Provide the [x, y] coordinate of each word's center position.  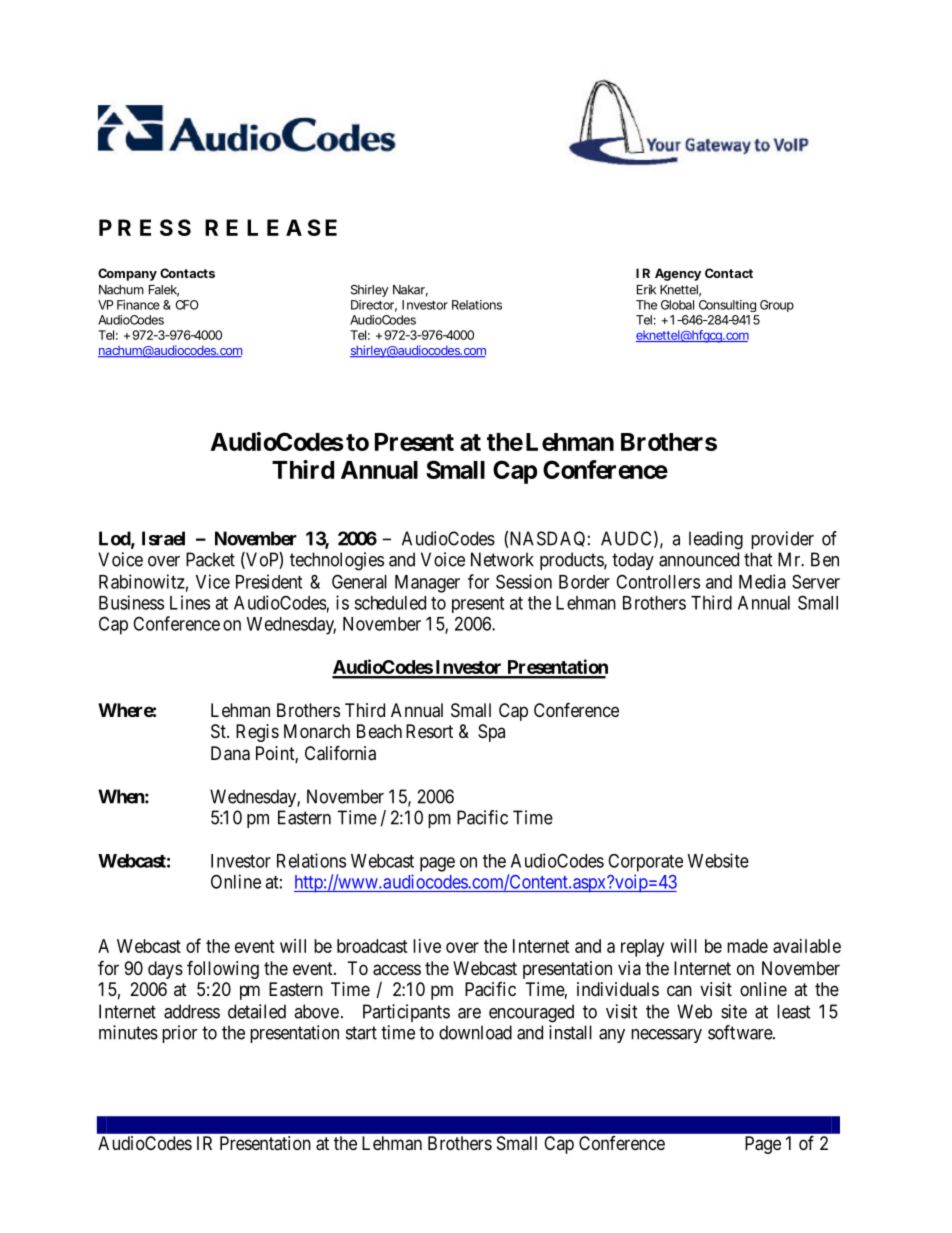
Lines [190, 602]
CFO [187, 305]
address [192, 1011]
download [475, 1032]
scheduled [390, 603]
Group [777, 306]
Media [762, 581]
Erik [646, 289]
